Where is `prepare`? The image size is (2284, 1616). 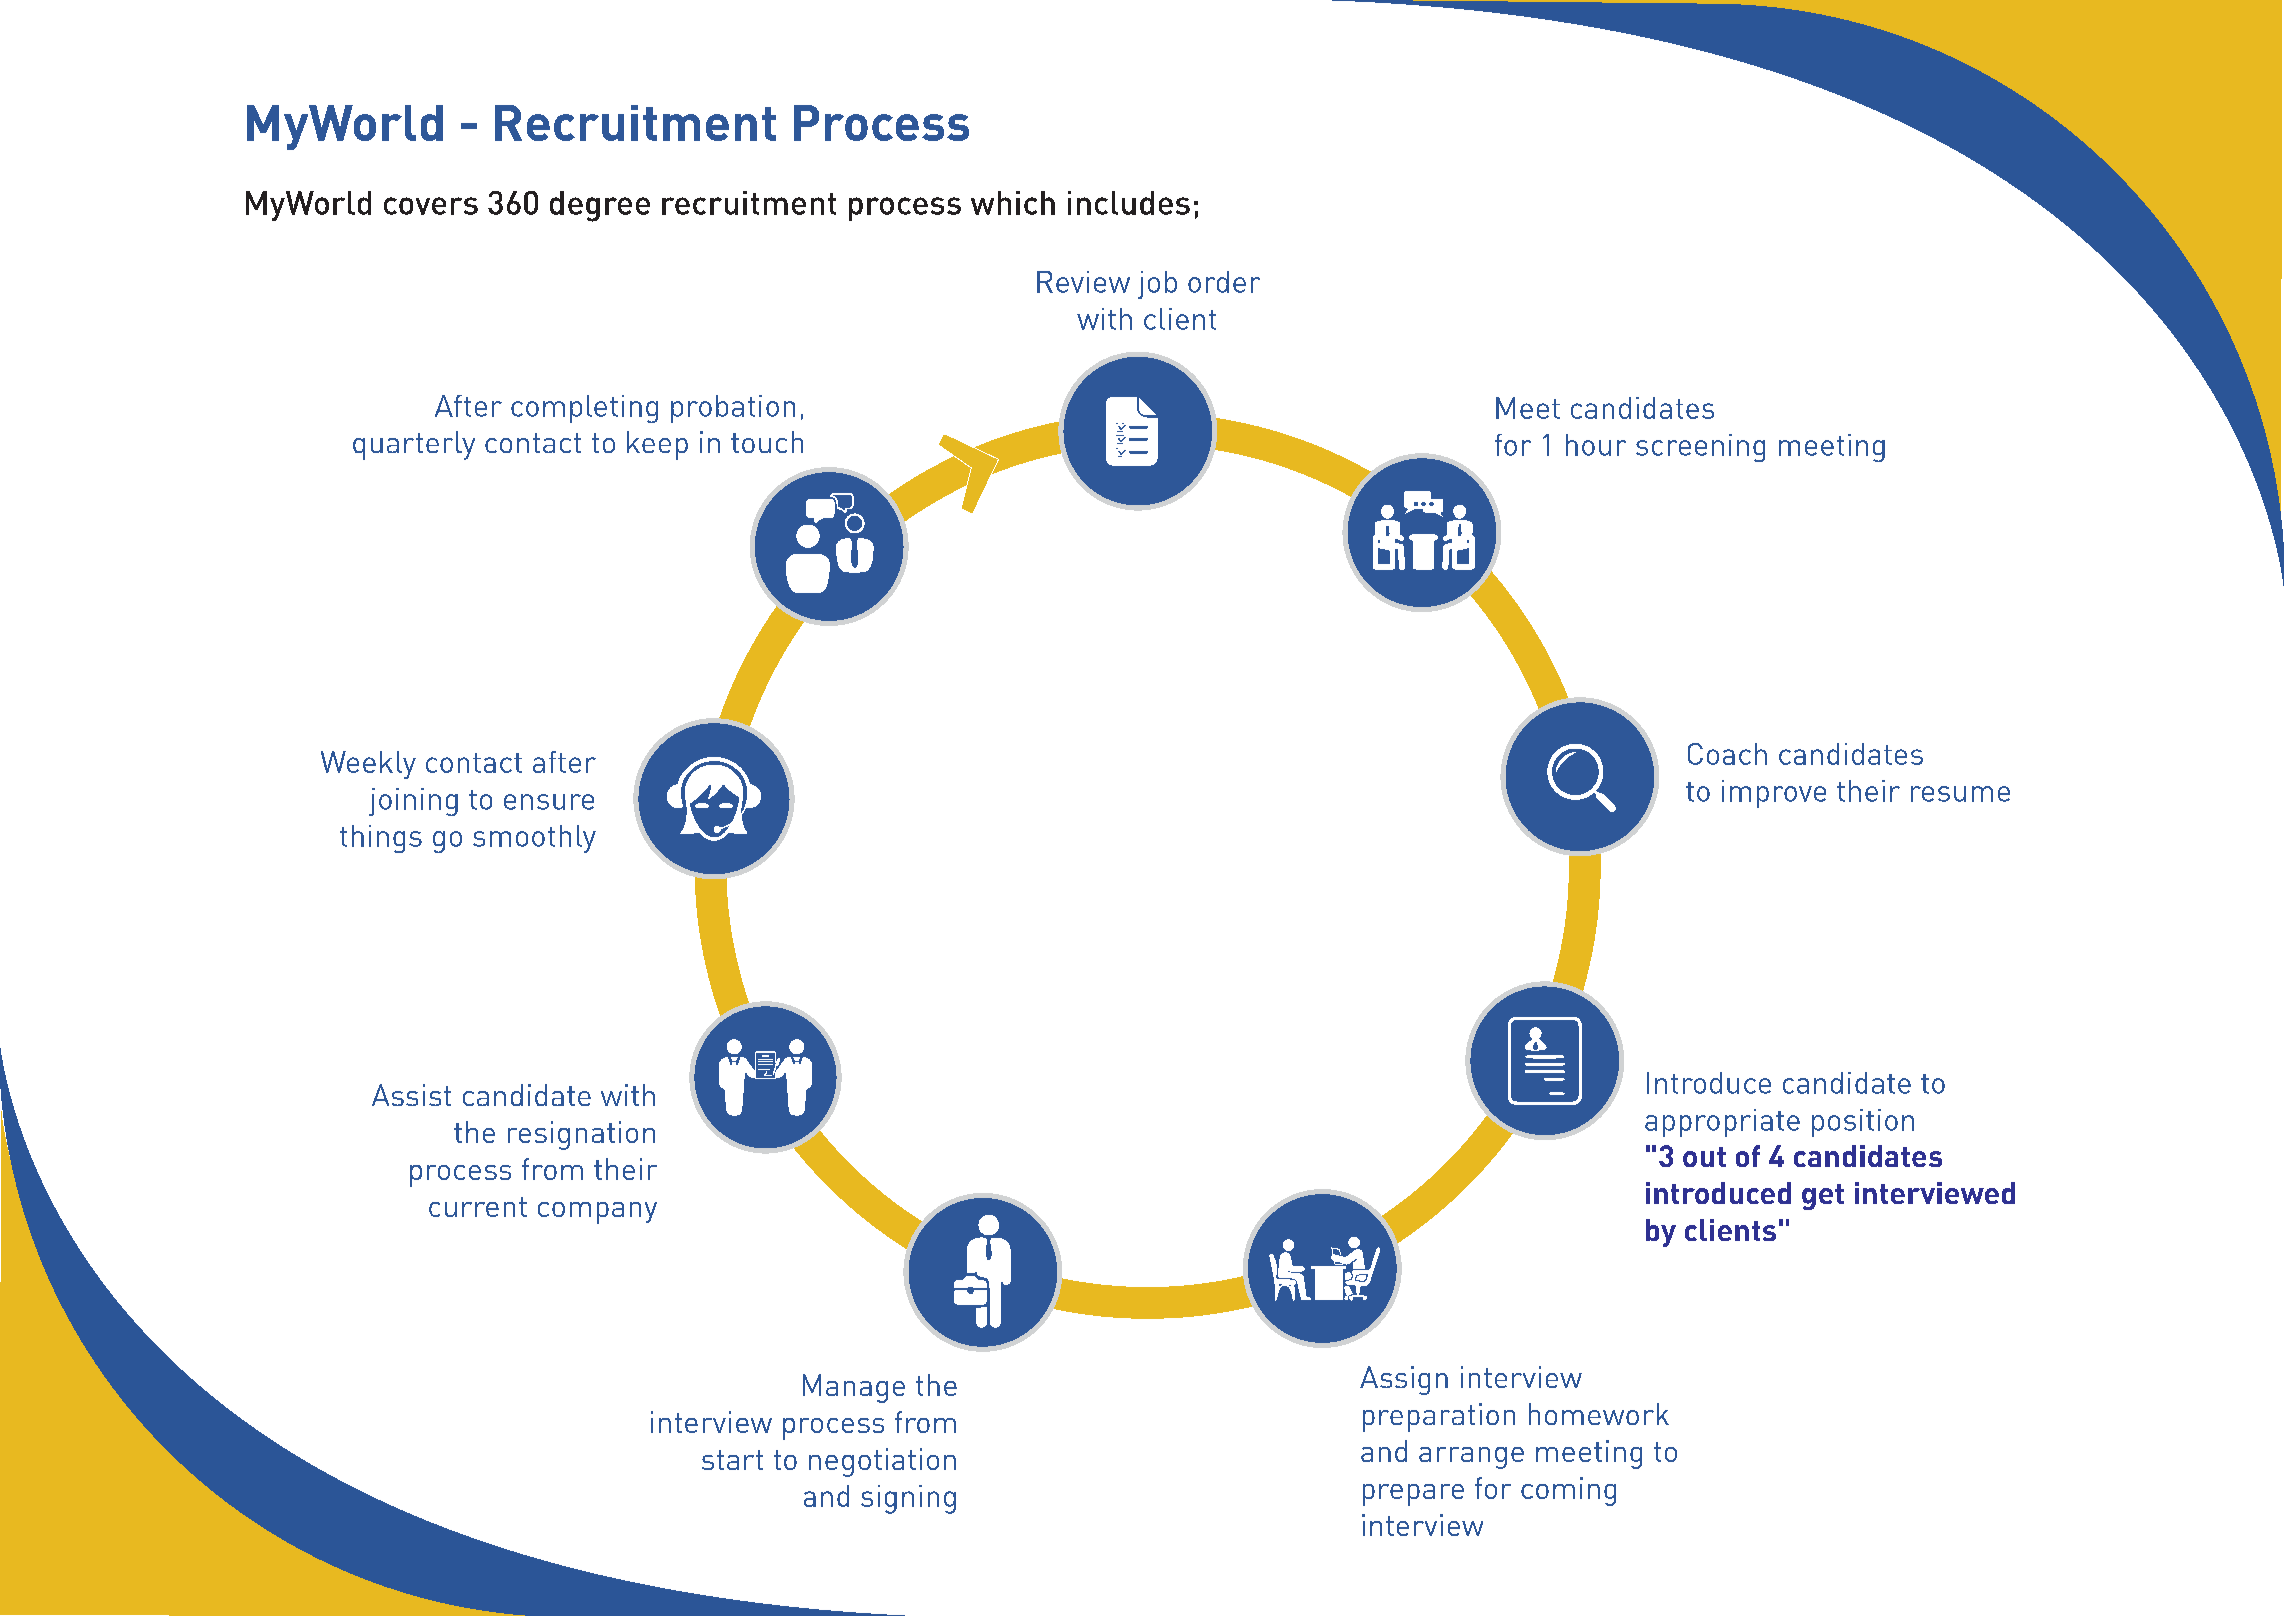
prepare is located at coordinates (1413, 1495).
